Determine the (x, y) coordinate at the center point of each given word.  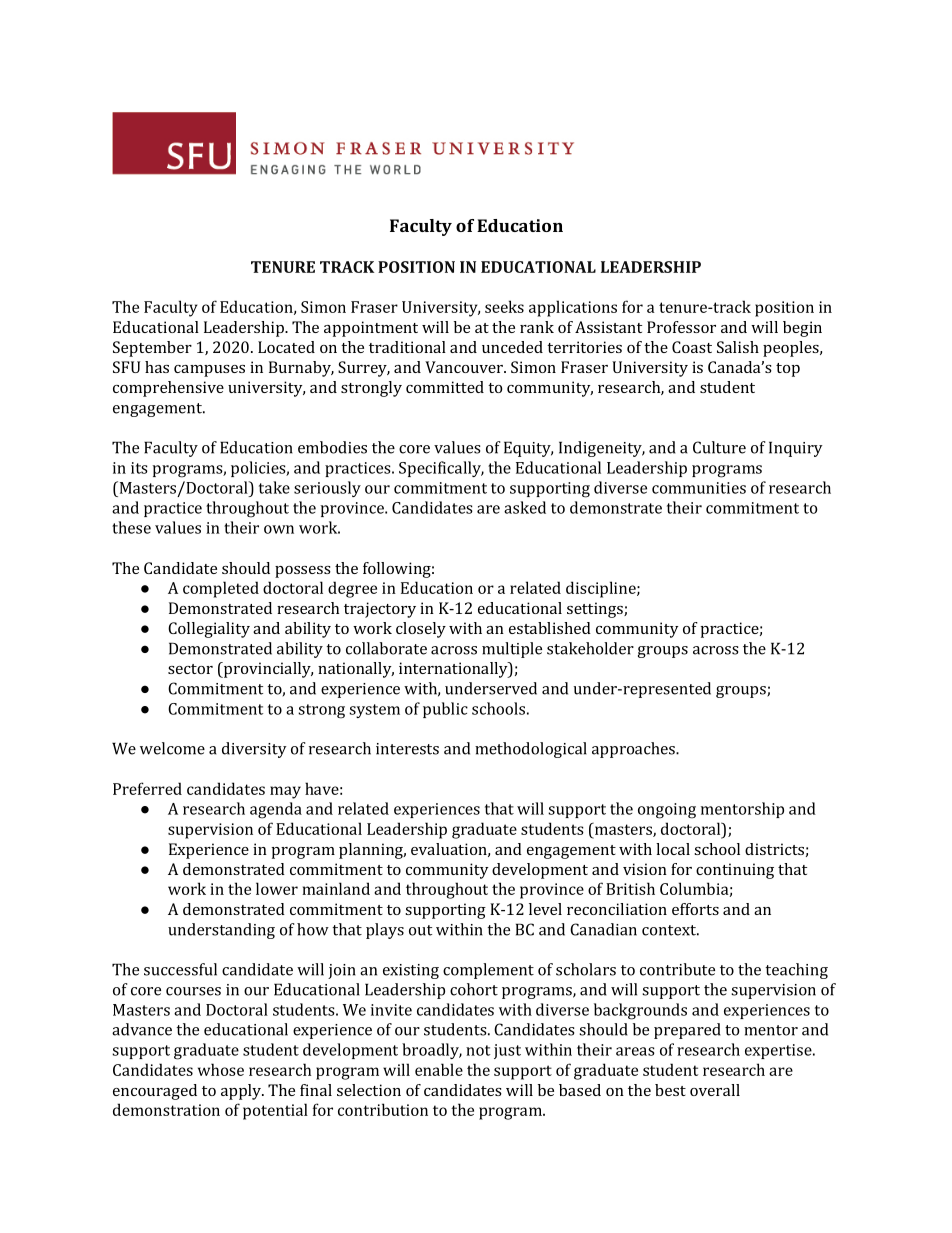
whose (221, 1069)
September (152, 349)
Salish (738, 347)
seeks (504, 306)
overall (715, 1090)
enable (439, 1069)
